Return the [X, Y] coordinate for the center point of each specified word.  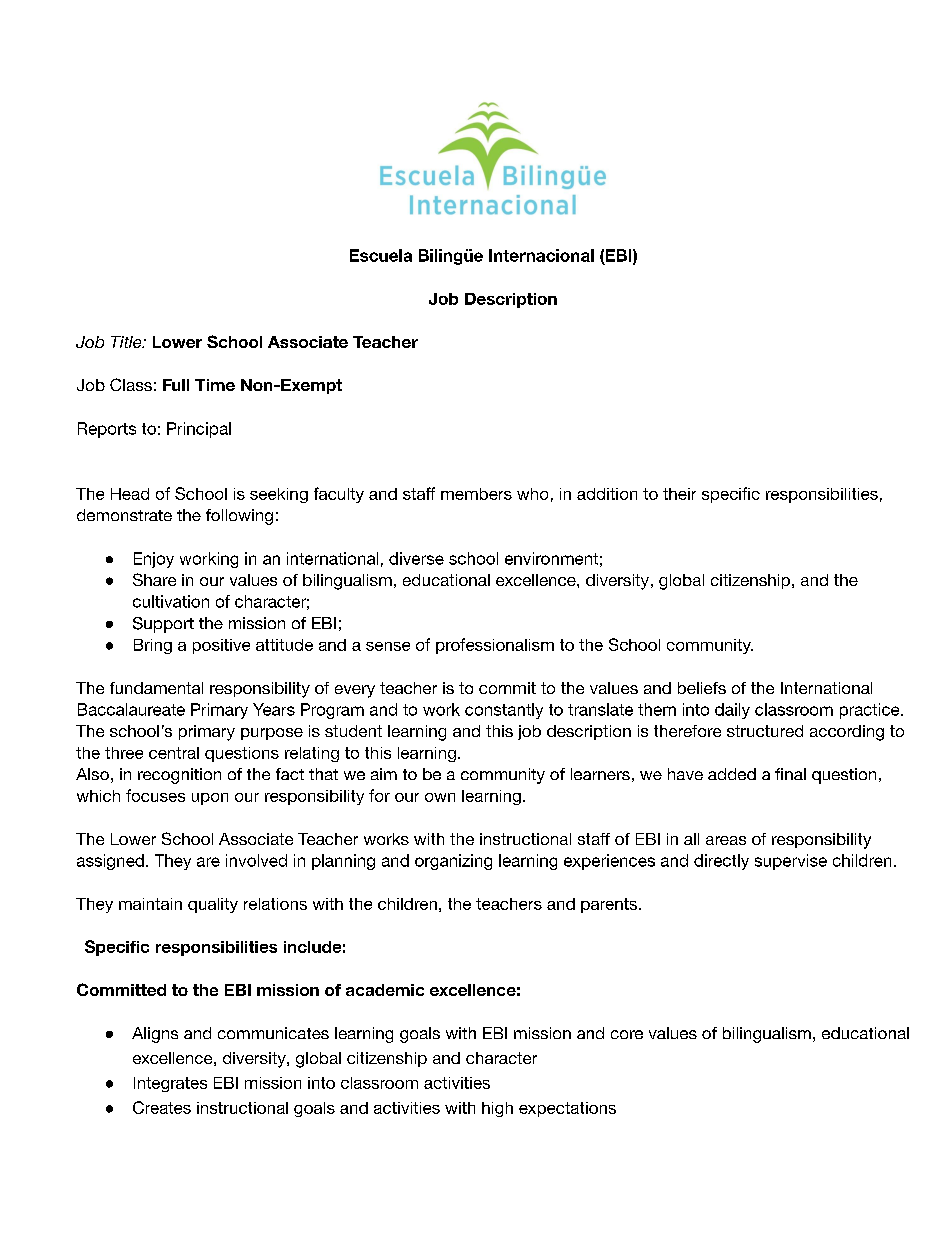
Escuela [381, 255]
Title [127, 342]
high [497, 1109]
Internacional [541, 255]
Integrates [170, 1084]
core [627, 1034]
